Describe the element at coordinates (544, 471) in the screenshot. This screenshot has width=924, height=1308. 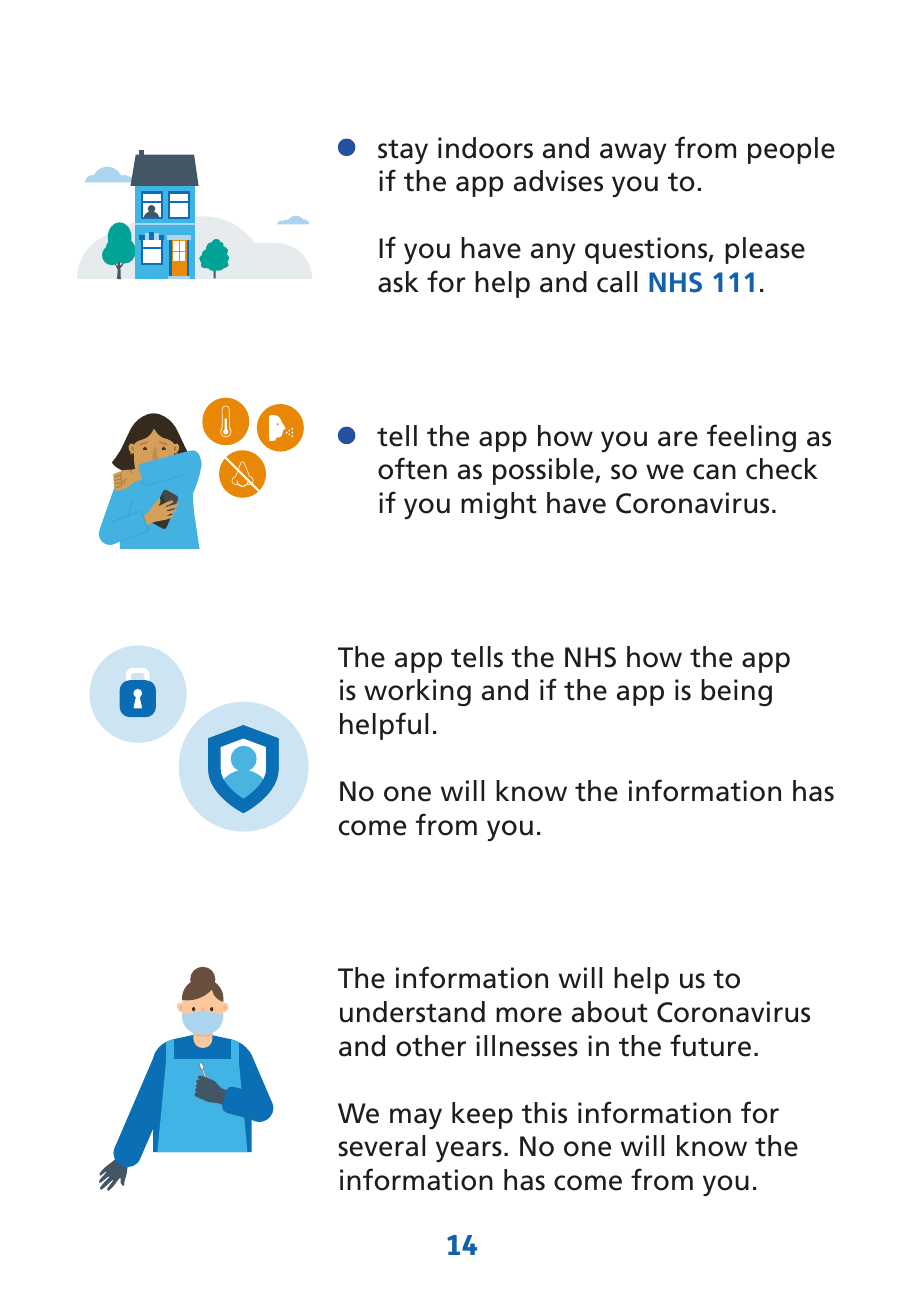
I see `possible` at that location.
